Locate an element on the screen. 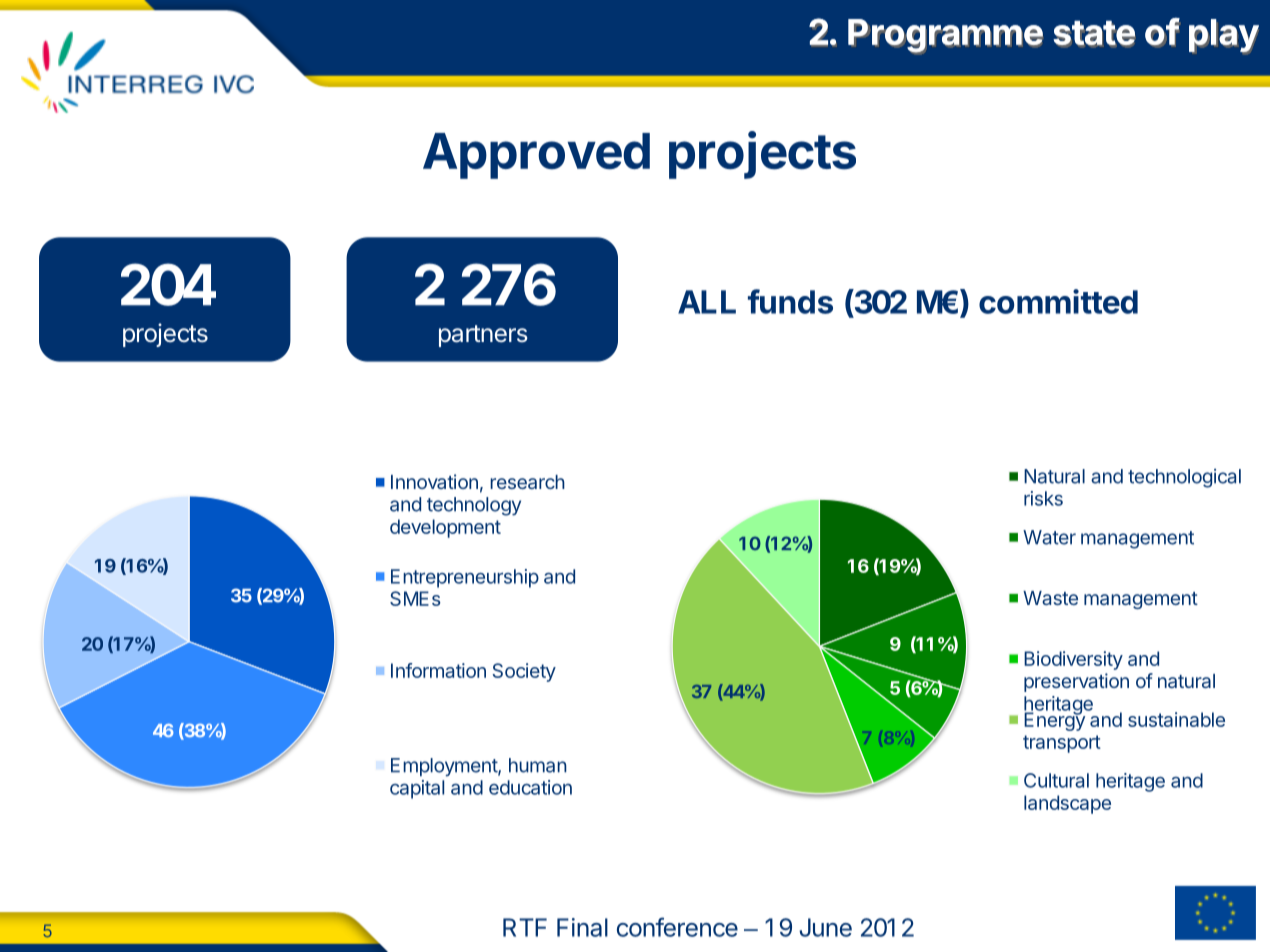  state is located at coordinates (1094, 33).
